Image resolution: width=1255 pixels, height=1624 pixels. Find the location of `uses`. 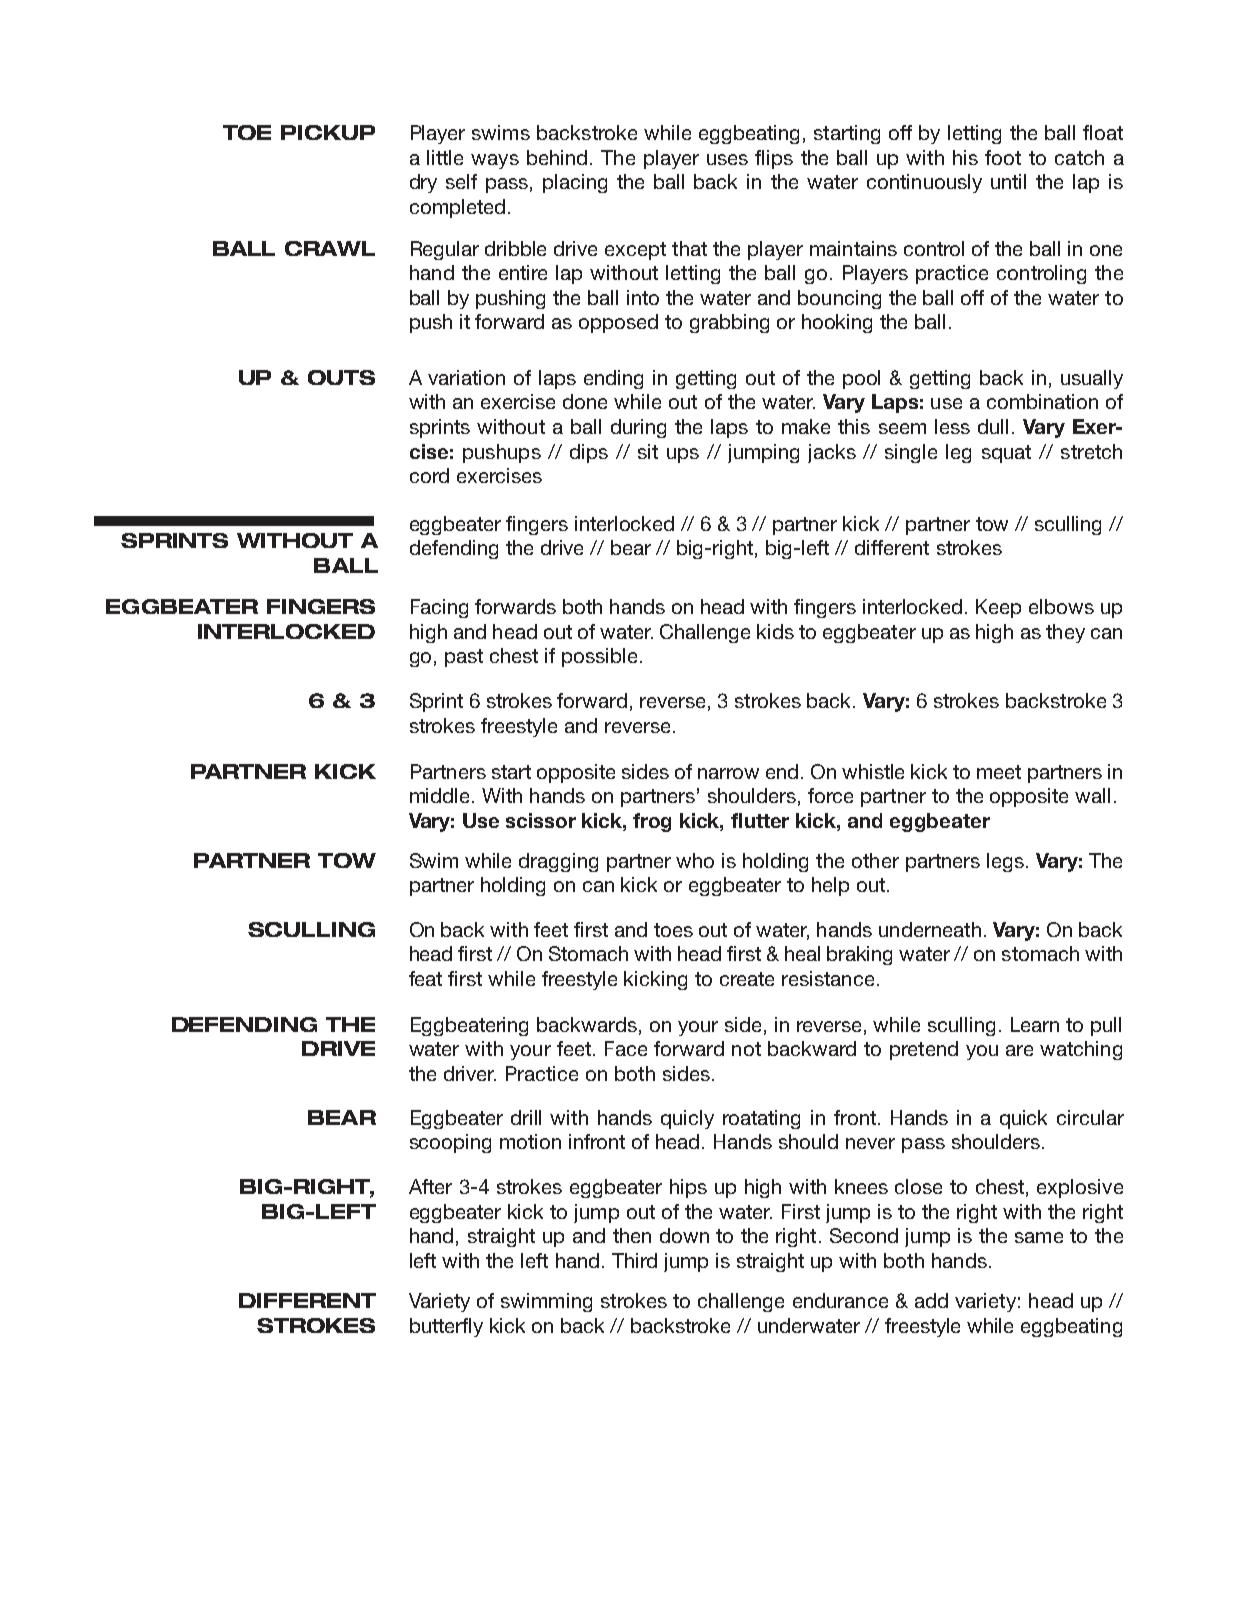

uses is located at coordinates (727, 159).
